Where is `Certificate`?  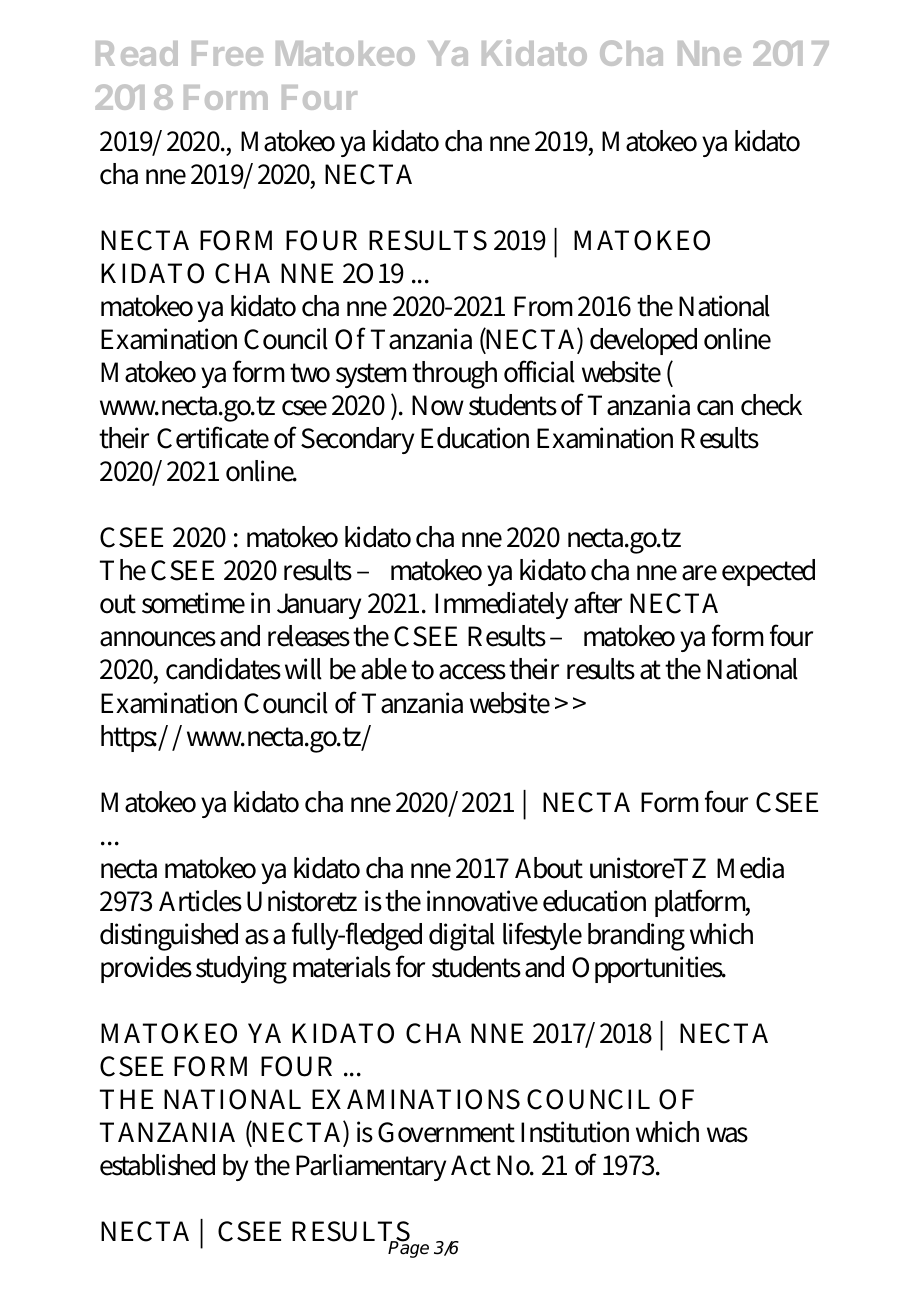 Certificate is located at coordinates (213, 437).
